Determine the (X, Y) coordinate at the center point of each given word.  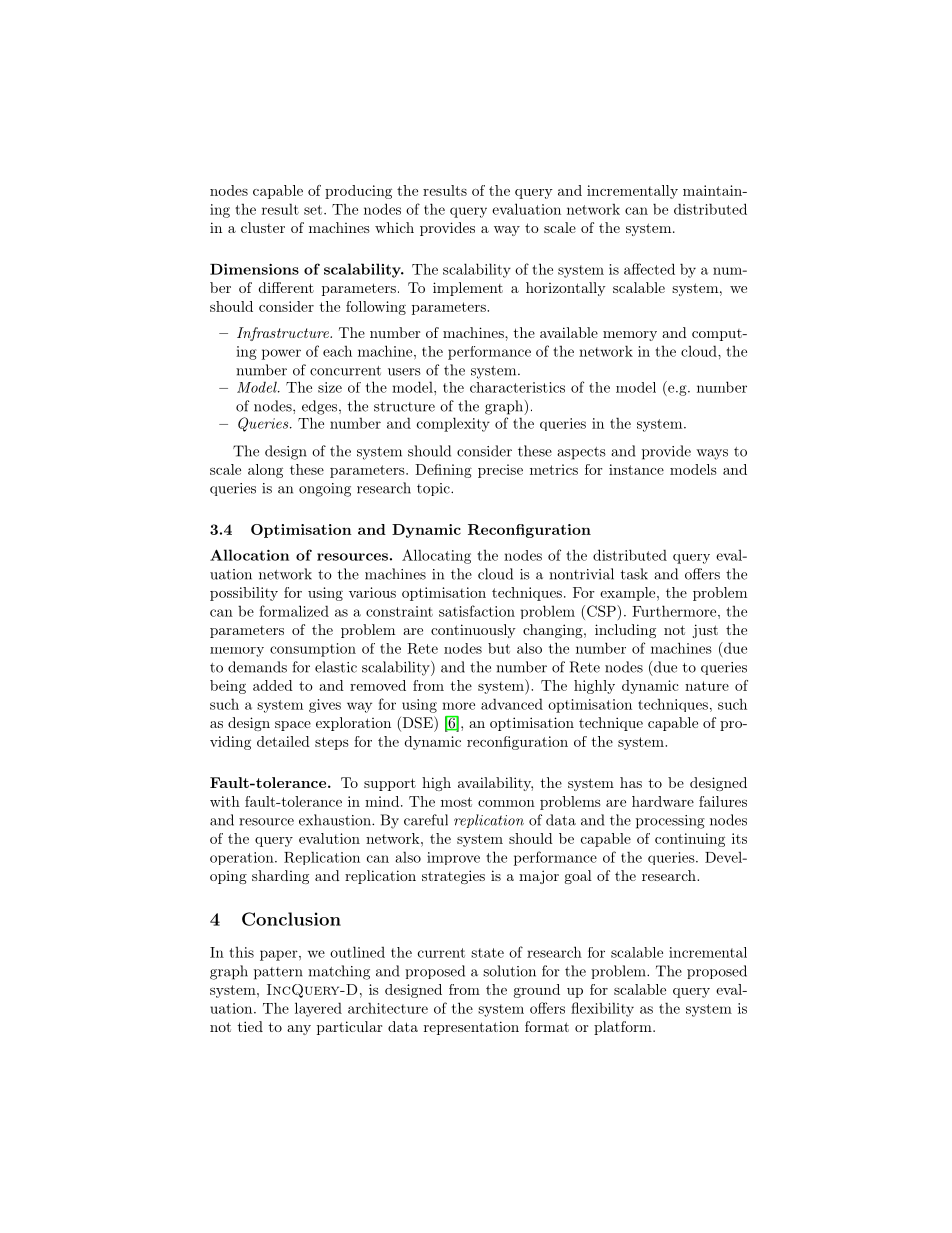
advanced (512, 704)
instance (636, 469)
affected (649, 269)
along (265, 471)
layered (318, 1009)
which (394, 227)
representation (471, 1028)
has (631, 782)
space (293, 726)
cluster (263, 227)
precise (500, 471)
